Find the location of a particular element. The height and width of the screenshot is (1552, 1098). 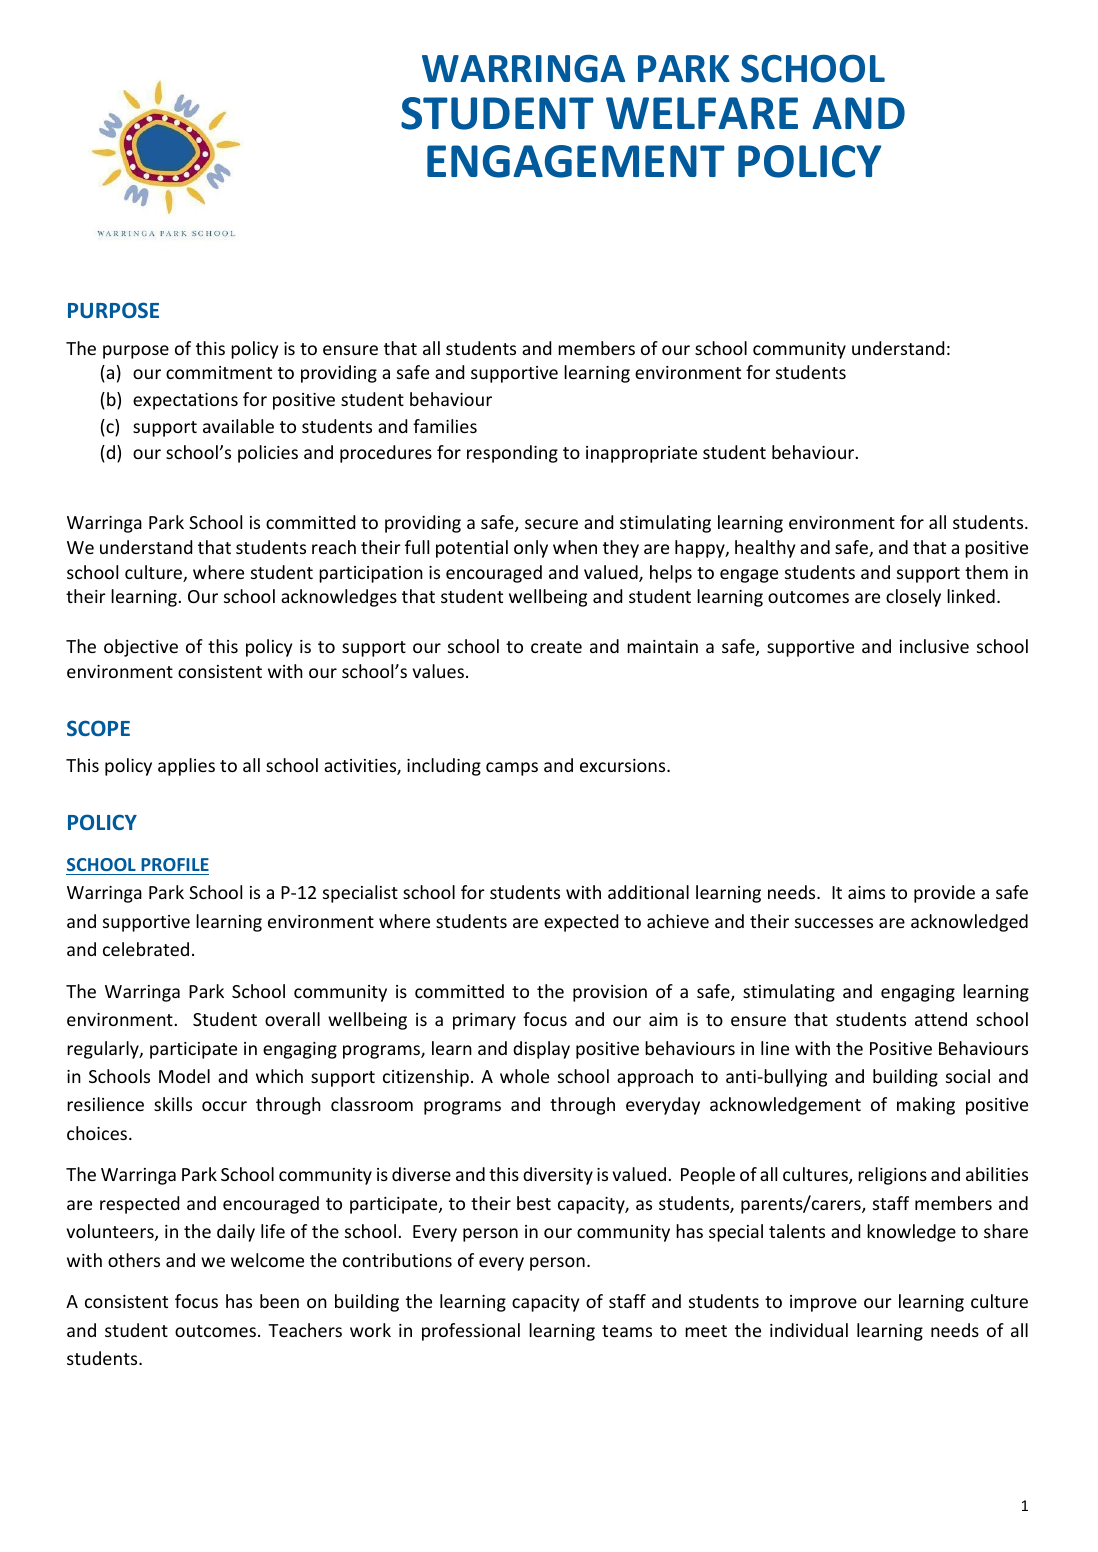

expected is located at coordinates (581, 923).
